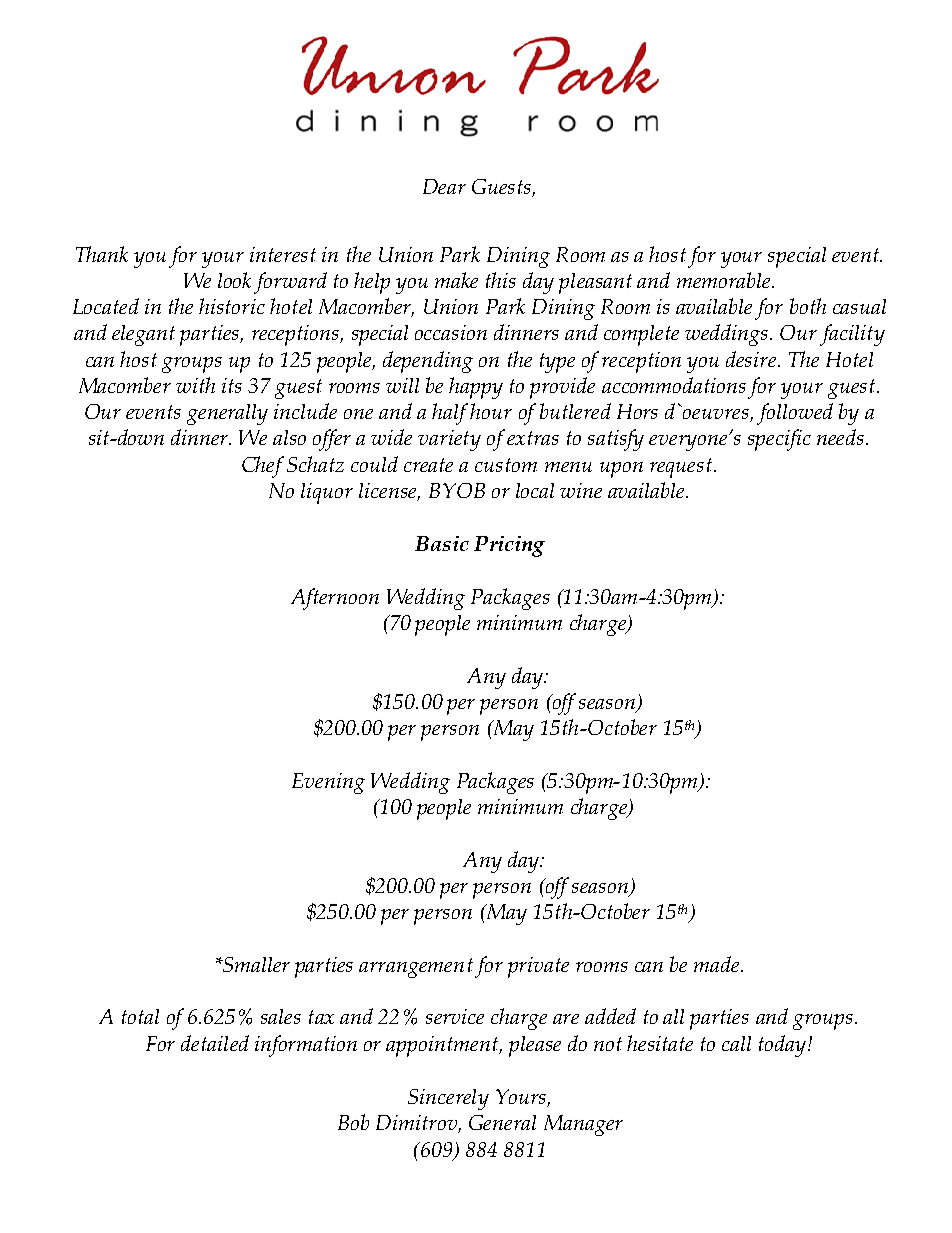 This document has width=952, height=1233. I want to click on detailed, so click(215, 1043).
